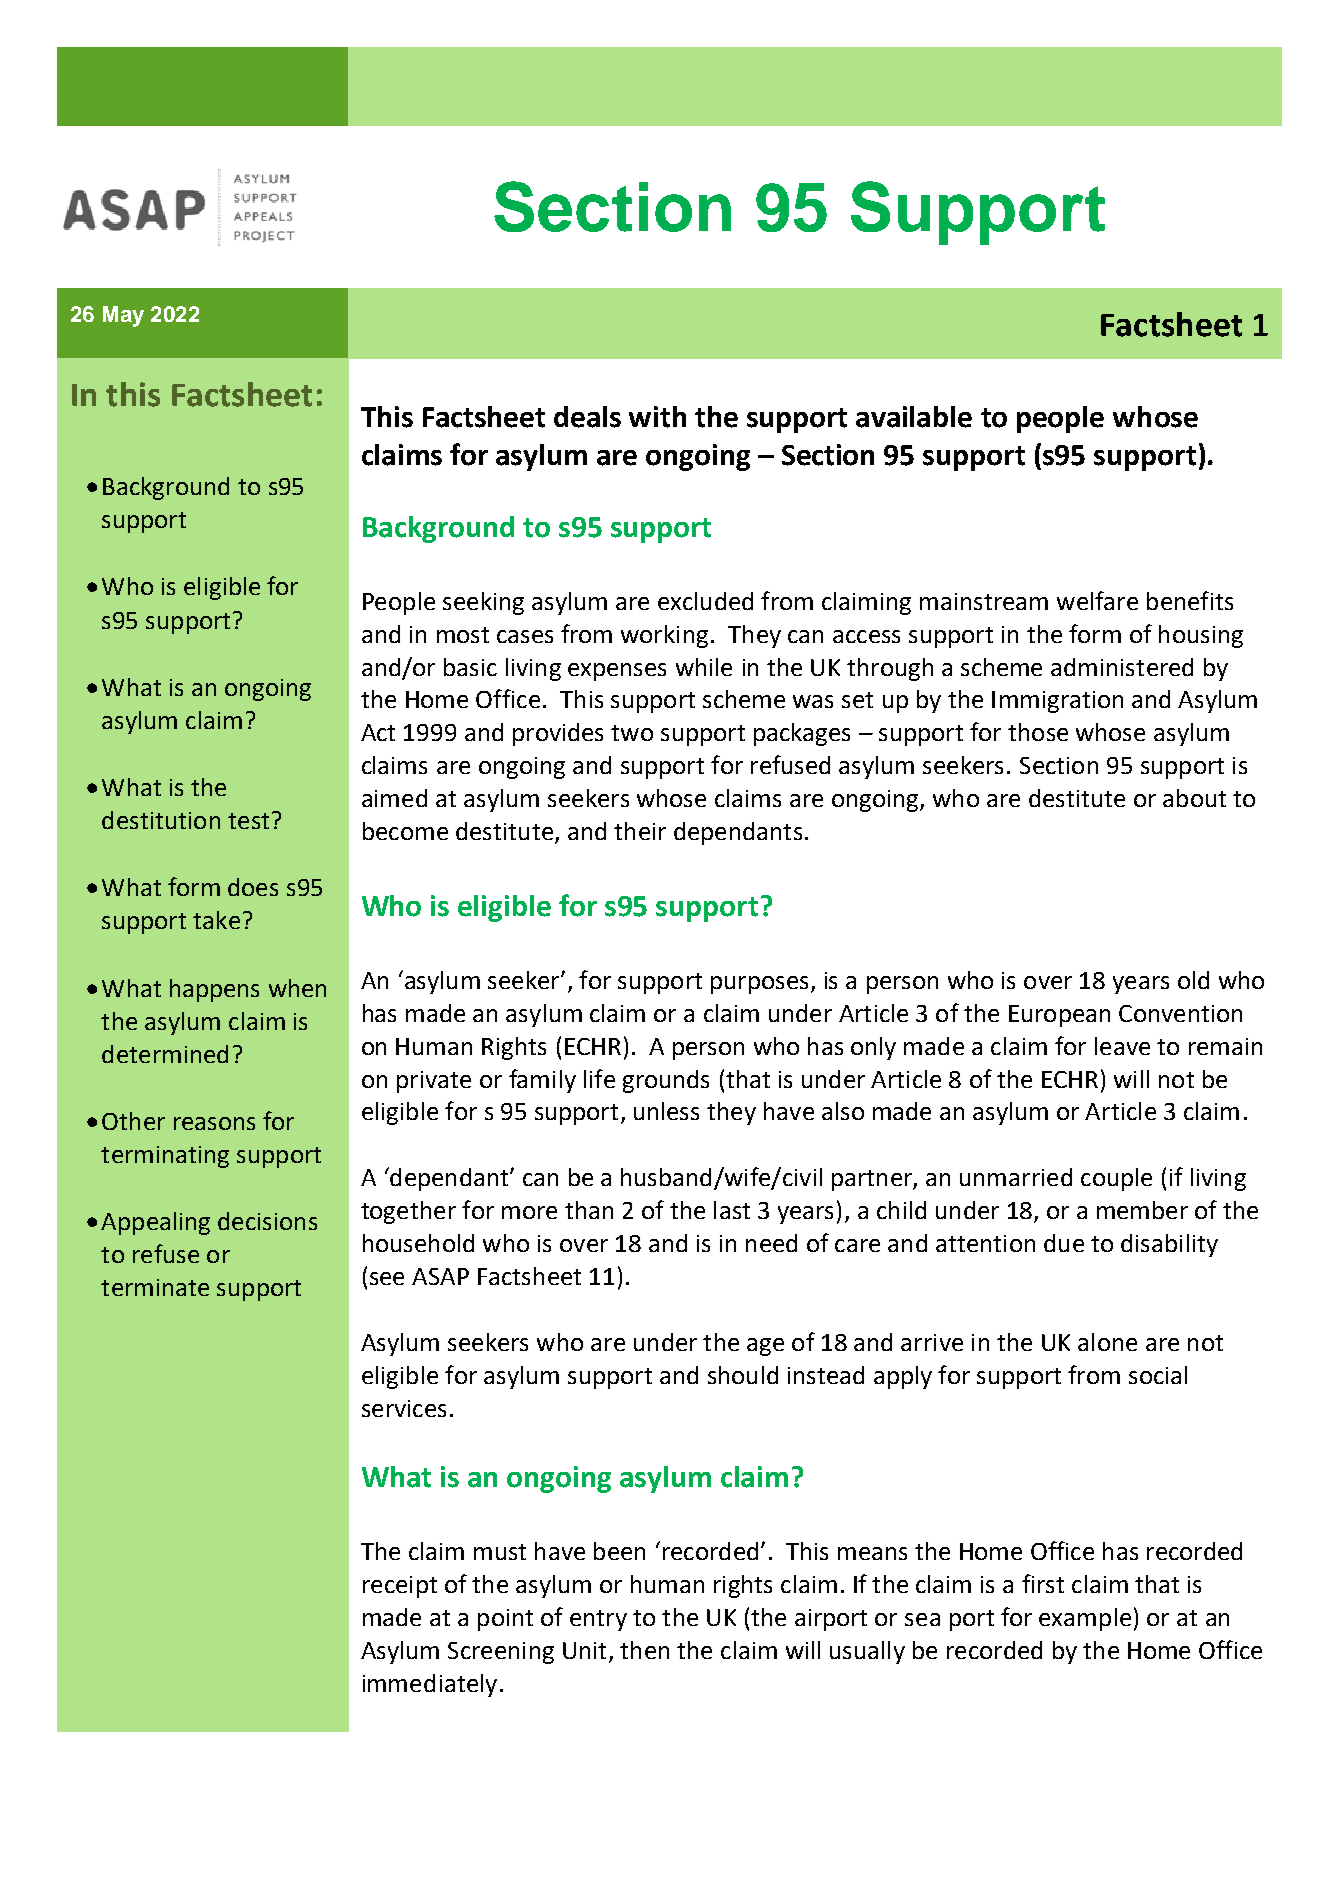  I want to click on then, so click(644, 1650).
